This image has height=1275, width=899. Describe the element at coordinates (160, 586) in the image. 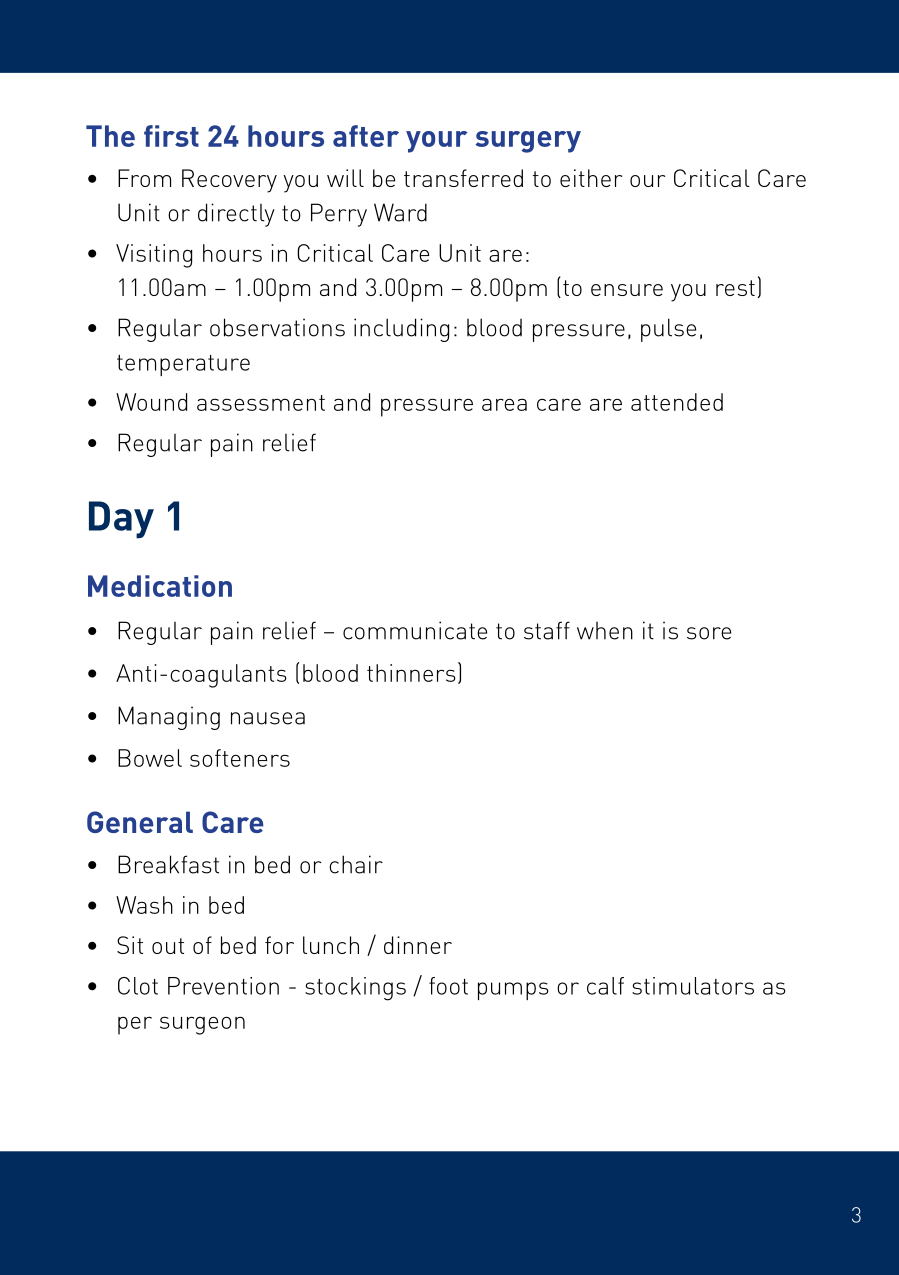

I see `Medication` at that location.
